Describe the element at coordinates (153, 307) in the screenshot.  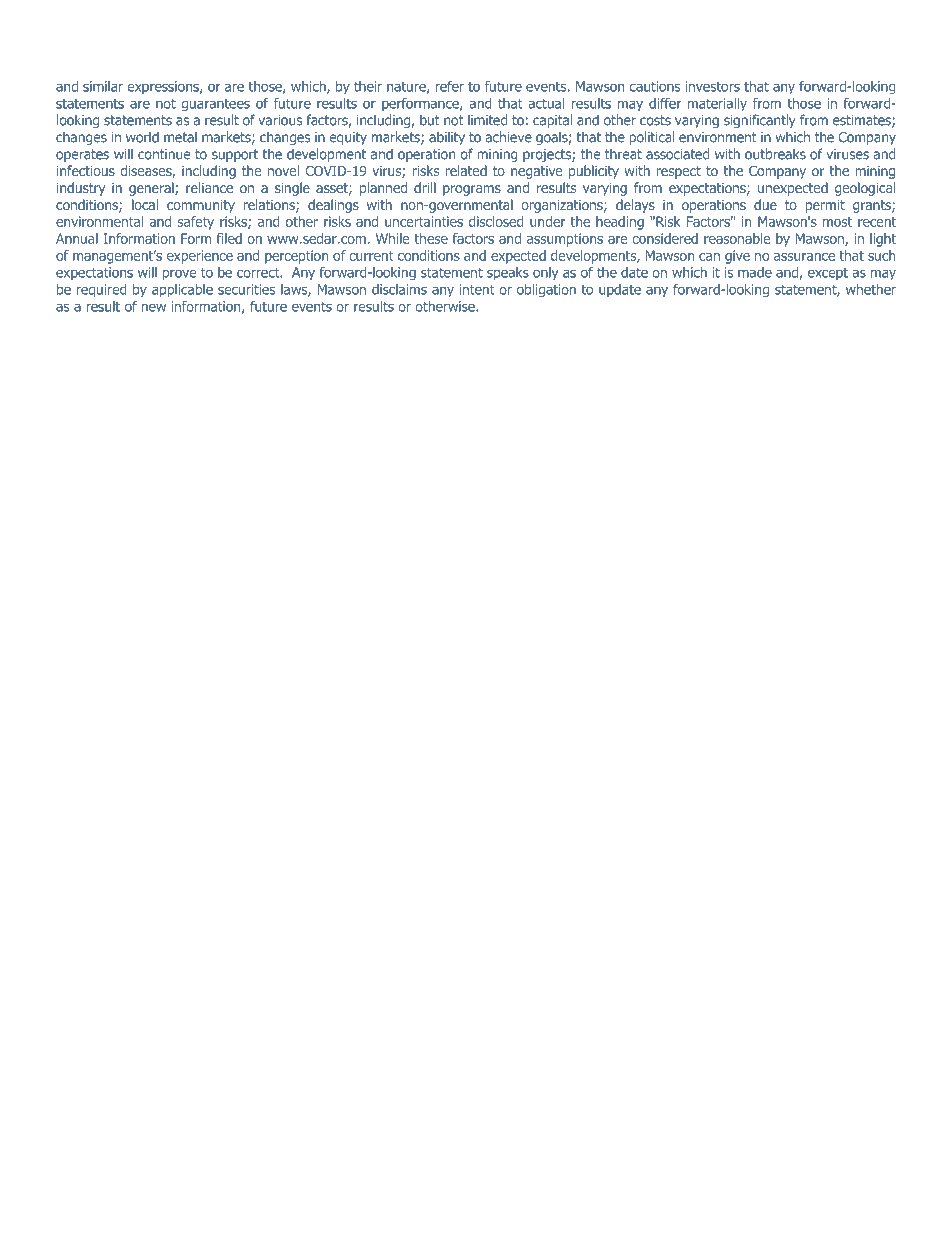
I see `new` at that location.
